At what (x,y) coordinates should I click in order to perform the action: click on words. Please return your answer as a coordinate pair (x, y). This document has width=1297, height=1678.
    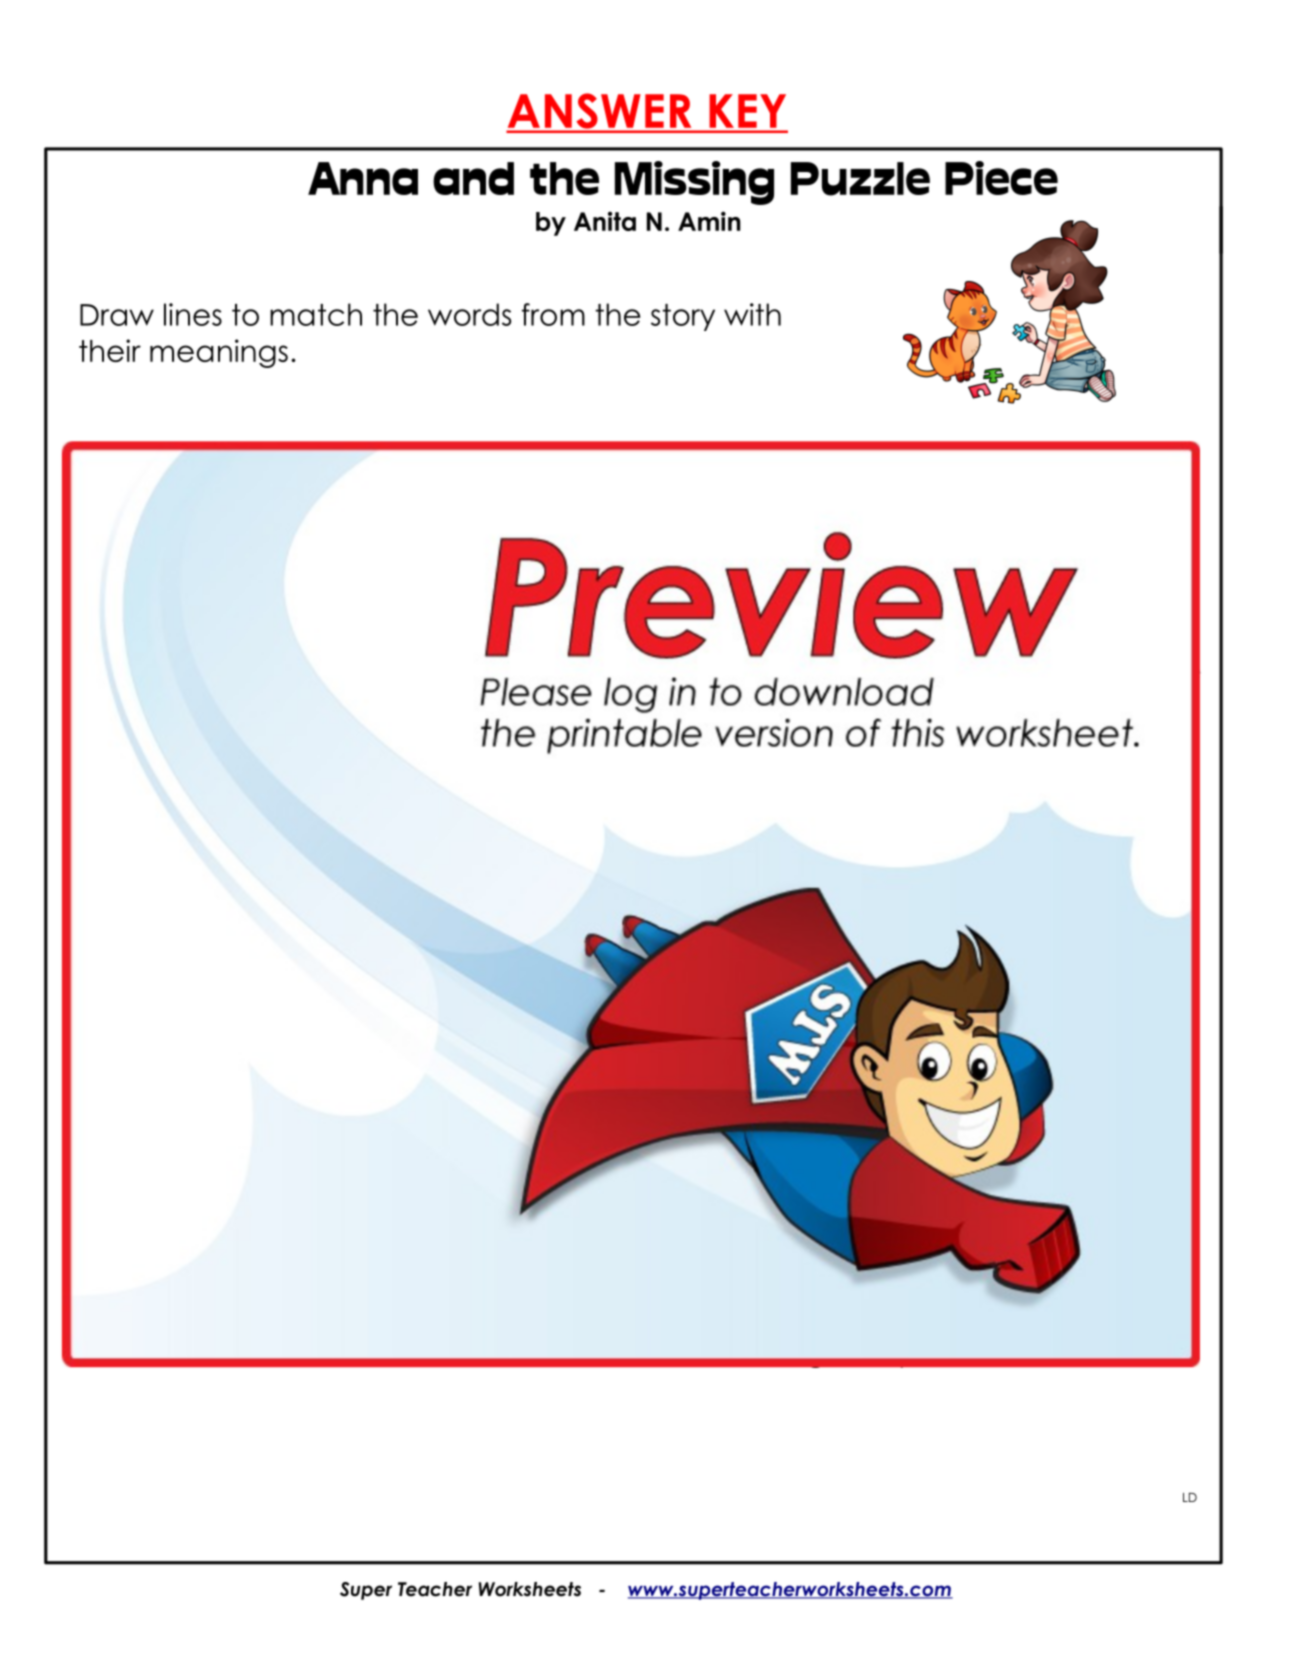
    Looking at the image, I should click on (469, 314).
